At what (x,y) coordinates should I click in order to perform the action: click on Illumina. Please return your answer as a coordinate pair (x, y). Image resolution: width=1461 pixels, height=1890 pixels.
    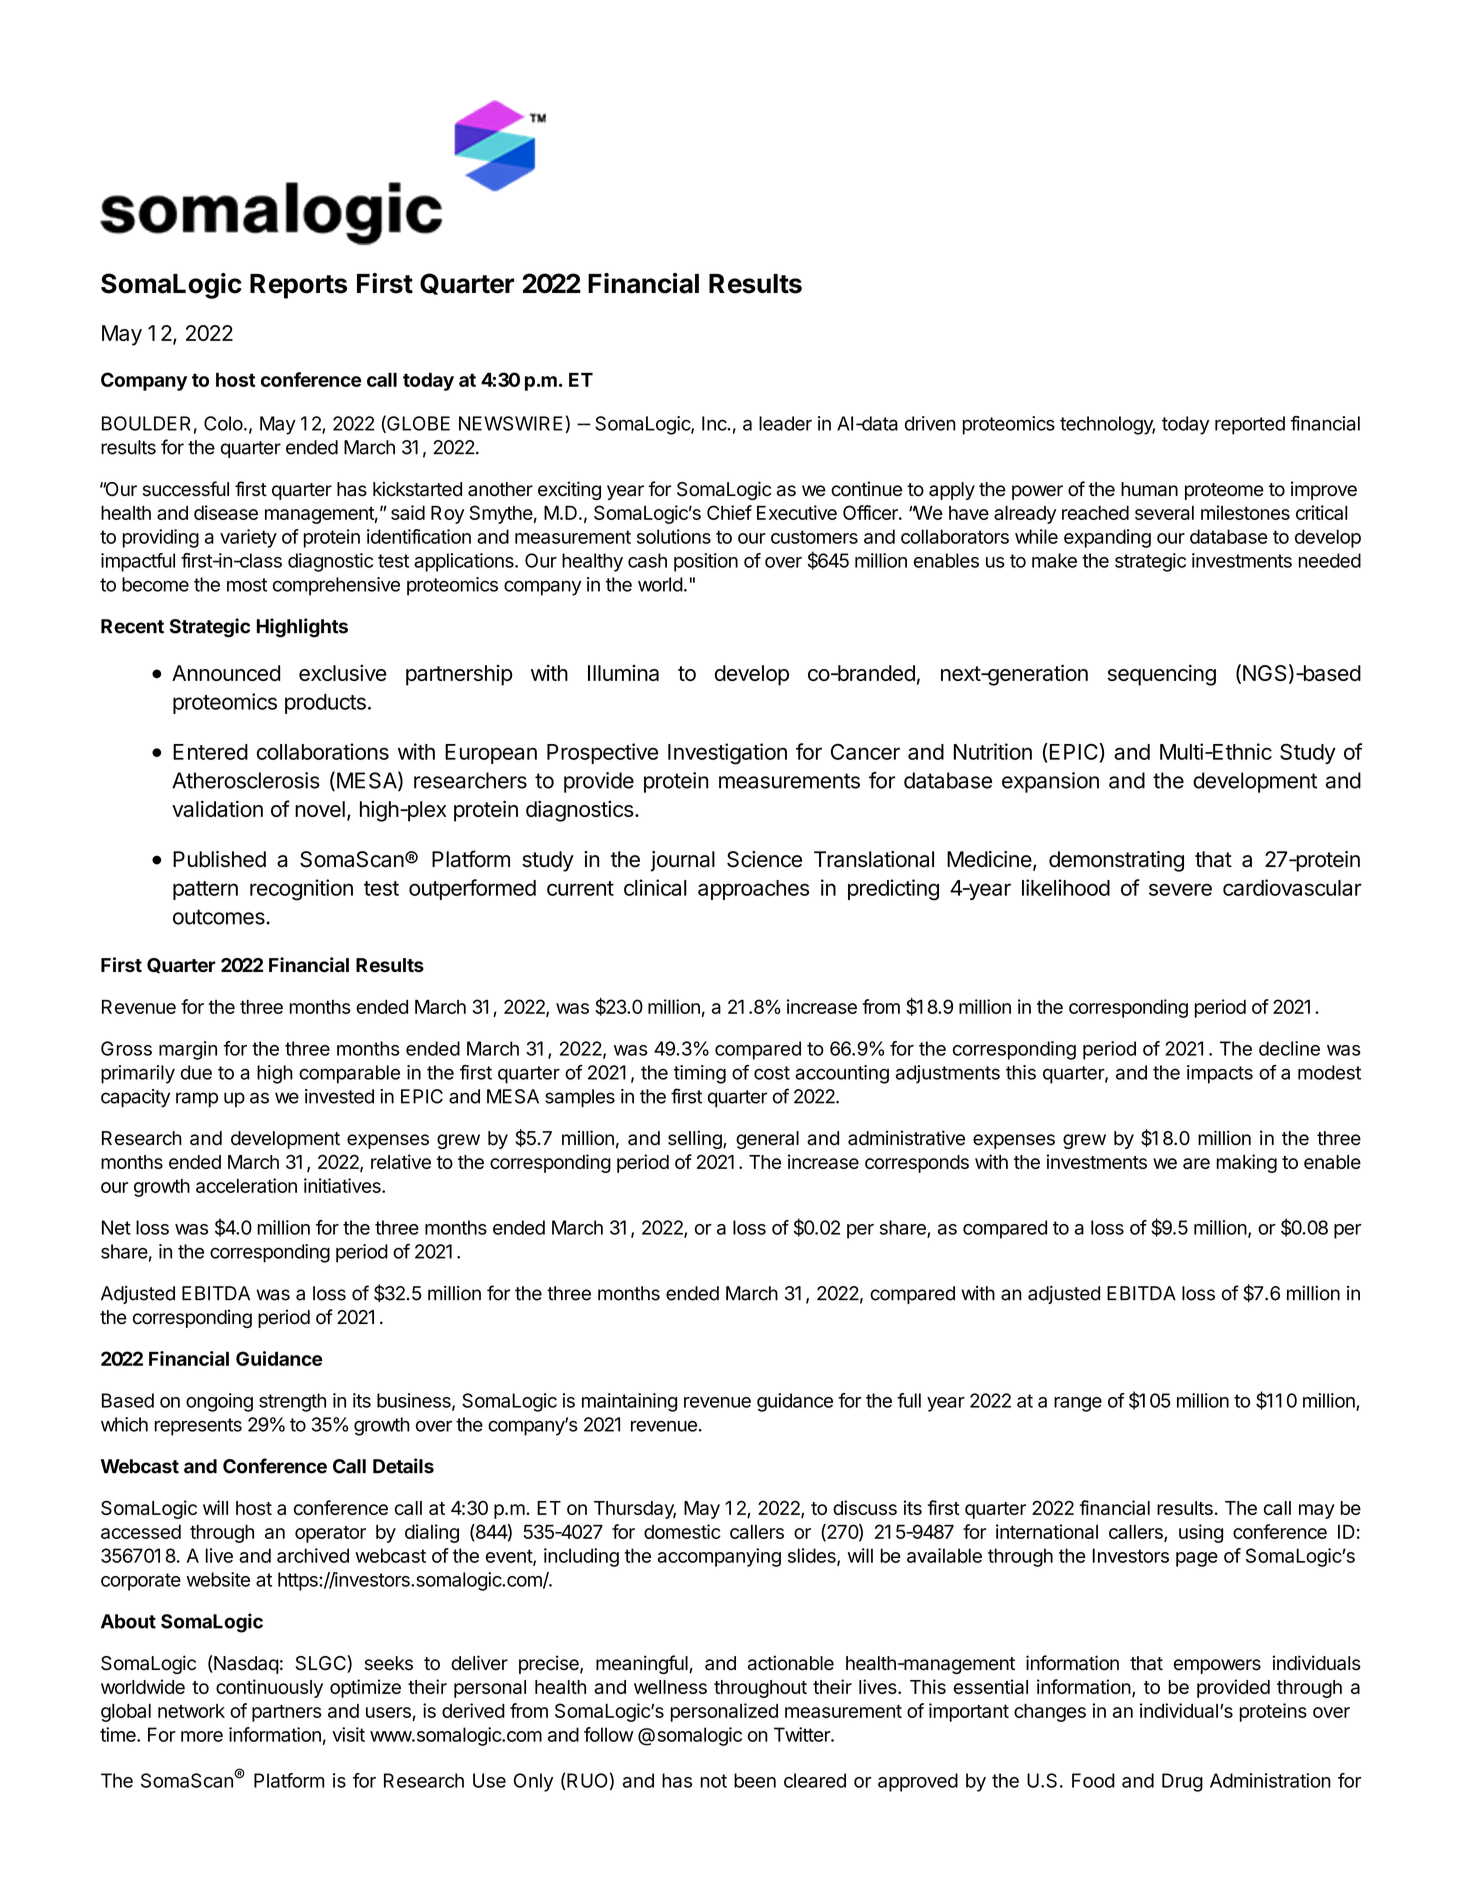
    Looking at the image, I should click on (623, 673).
